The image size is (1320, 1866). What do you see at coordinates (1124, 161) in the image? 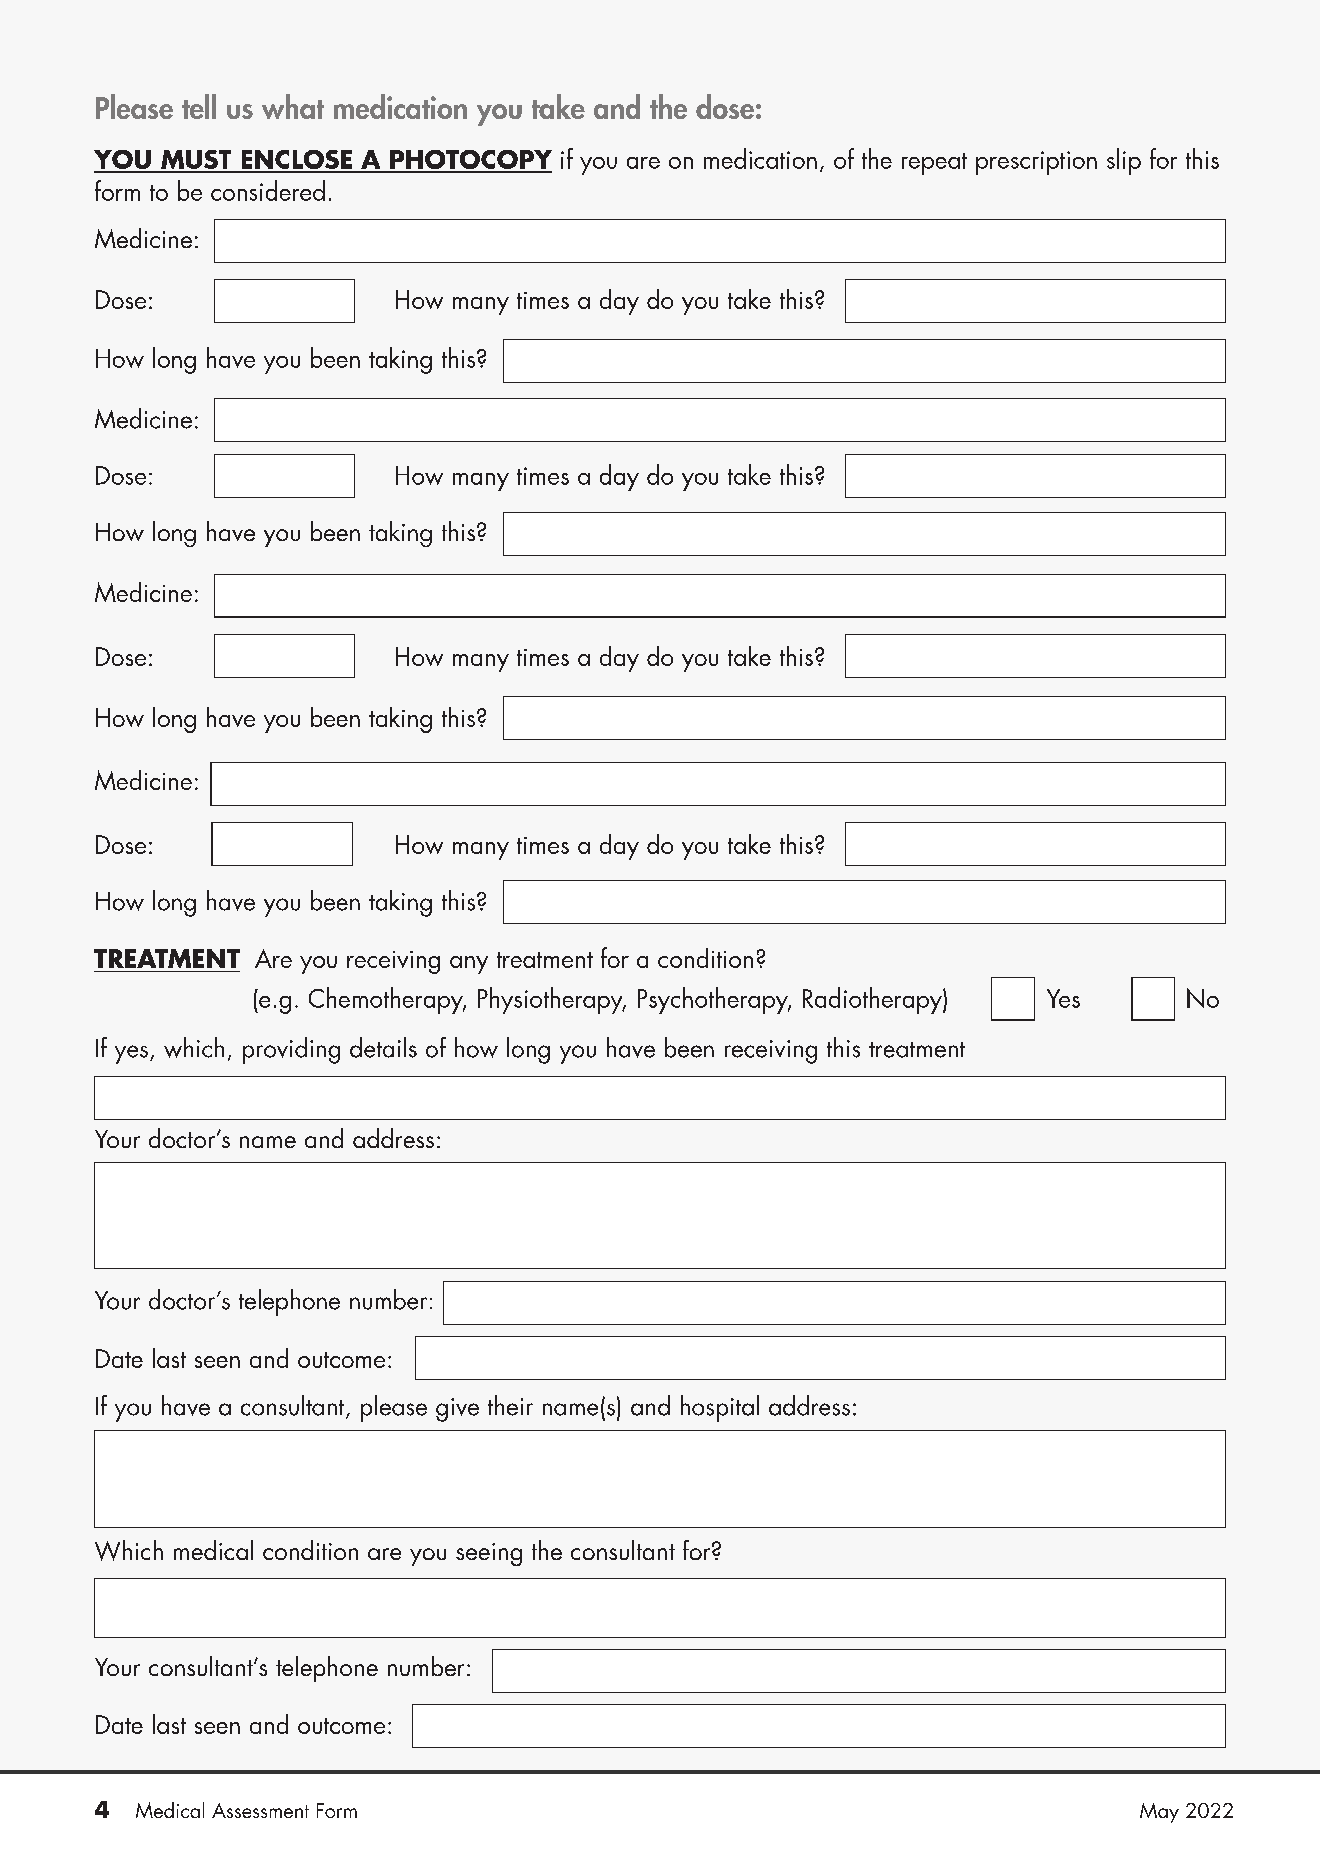
I see `slip` at bounding box center [1124, 161].
